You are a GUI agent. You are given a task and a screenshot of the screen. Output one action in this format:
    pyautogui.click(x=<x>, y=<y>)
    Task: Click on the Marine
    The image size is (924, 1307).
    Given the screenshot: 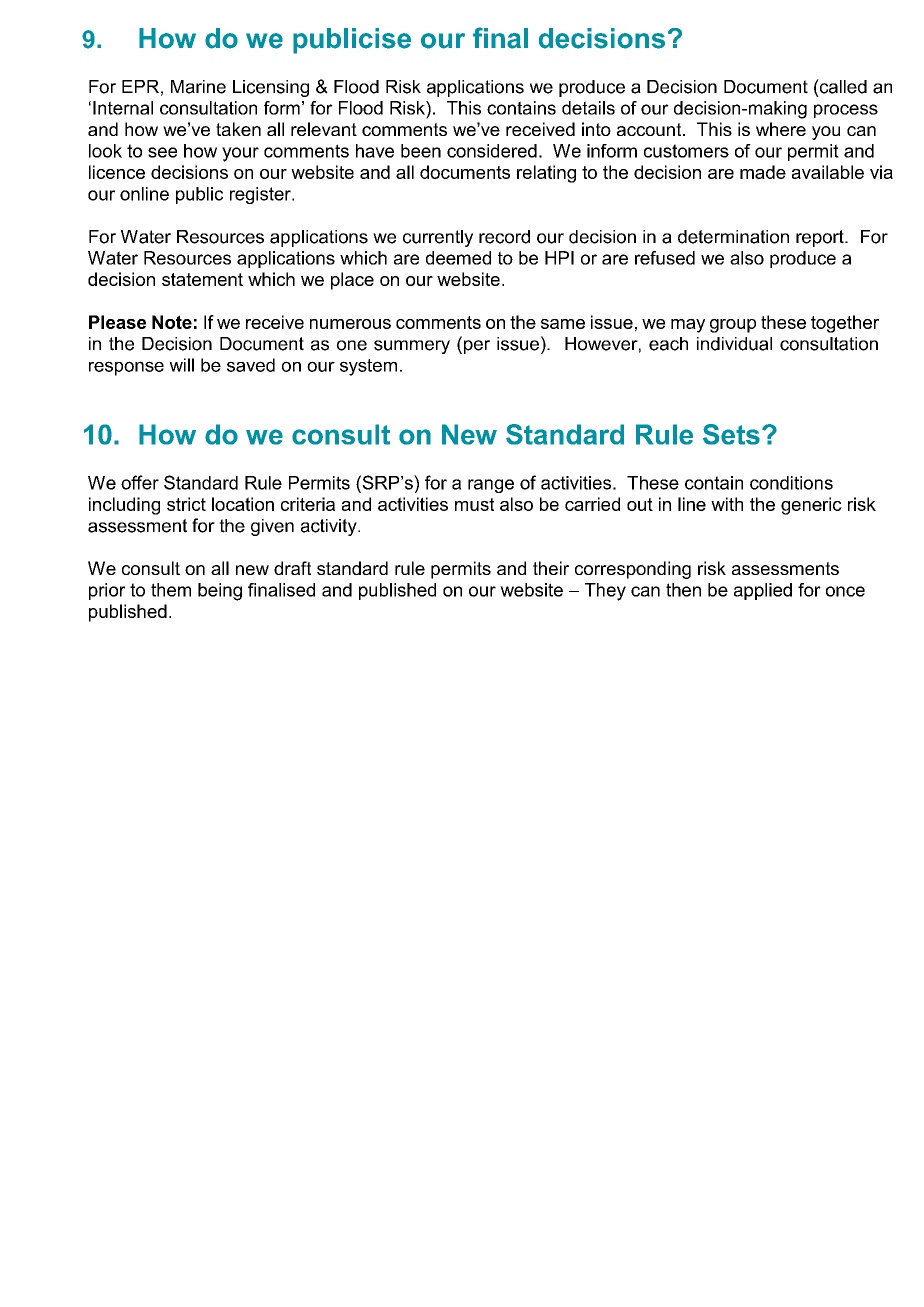 What is the action you would take?
    pyautogui.click(x=198, y=87)
